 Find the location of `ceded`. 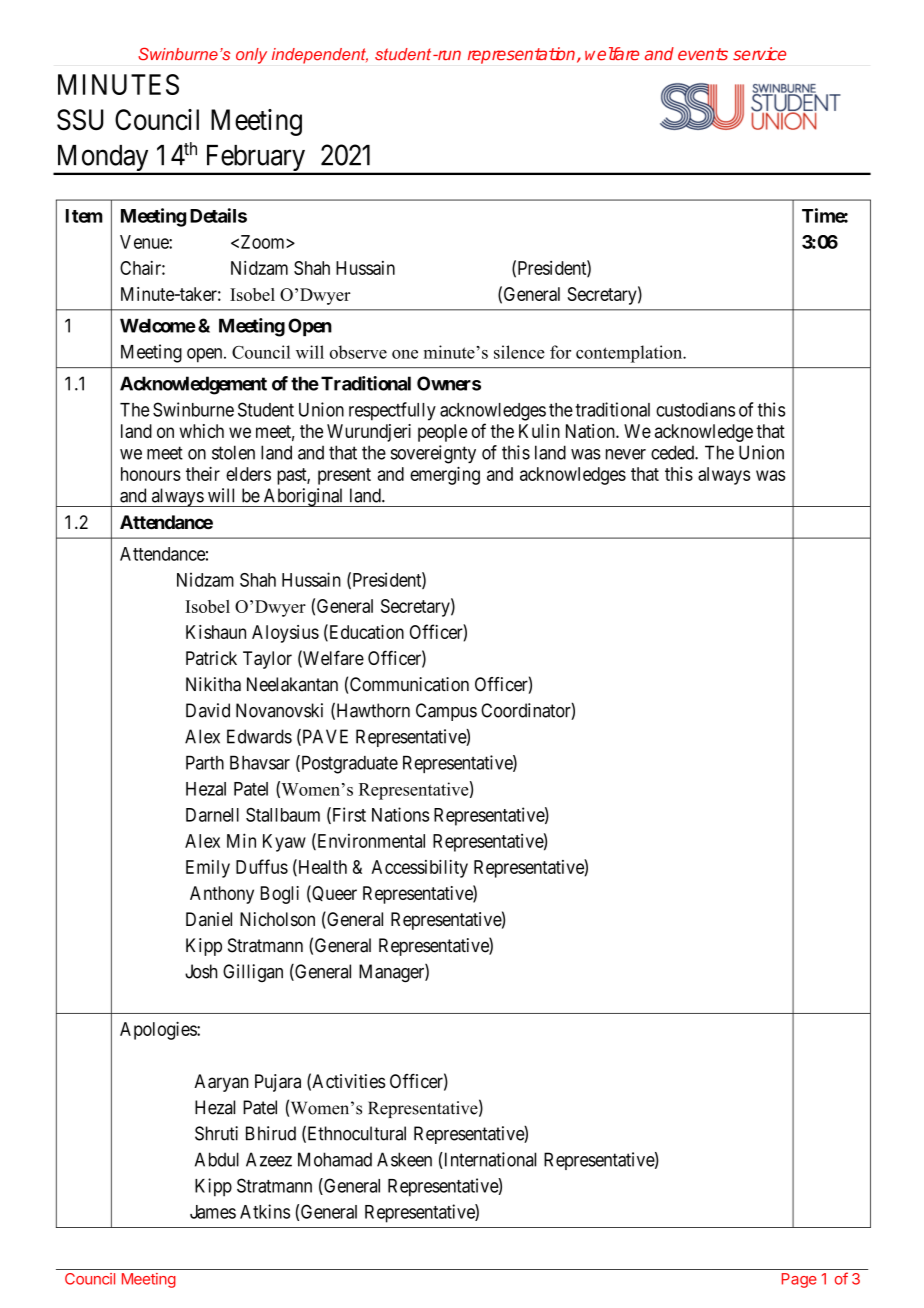

ceded is located at coordinates (673, 452).
